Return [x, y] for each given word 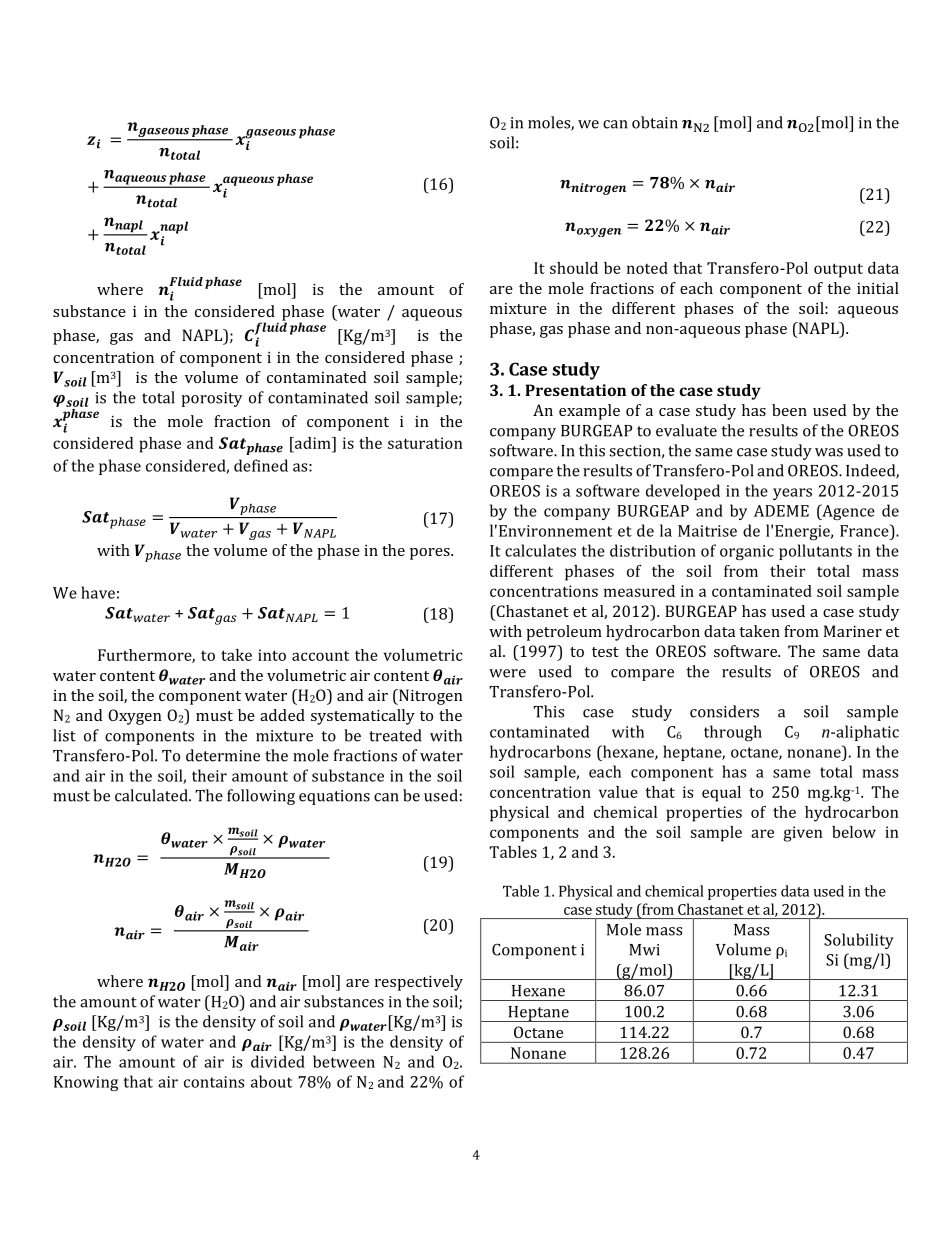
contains [214, 1082]
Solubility [859, 941]
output [838, 270]
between [344, 1061]
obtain [655, 122]
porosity [211, 399]
